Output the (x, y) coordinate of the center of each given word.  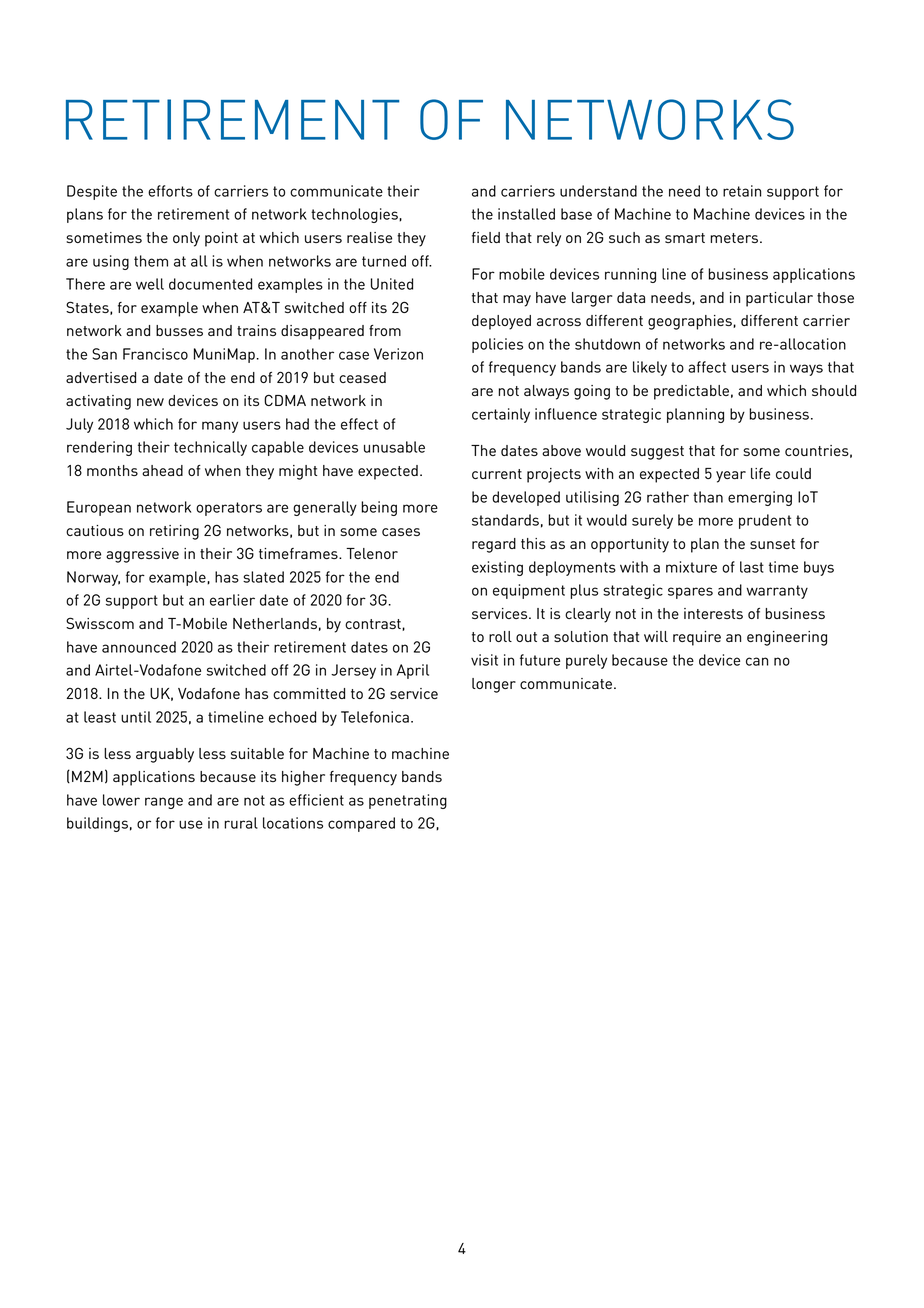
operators (229, 509)
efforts (170, 191)
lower (121, 800)
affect (707, 367)
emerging (760, 498)
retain (742, 191)
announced (139, 647)
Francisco (155, 354)
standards (505, 520)
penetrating (408, 801)
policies (497, 345)
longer (494, 685)
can (757, 661)
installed (526, 214)
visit (484, 660)
